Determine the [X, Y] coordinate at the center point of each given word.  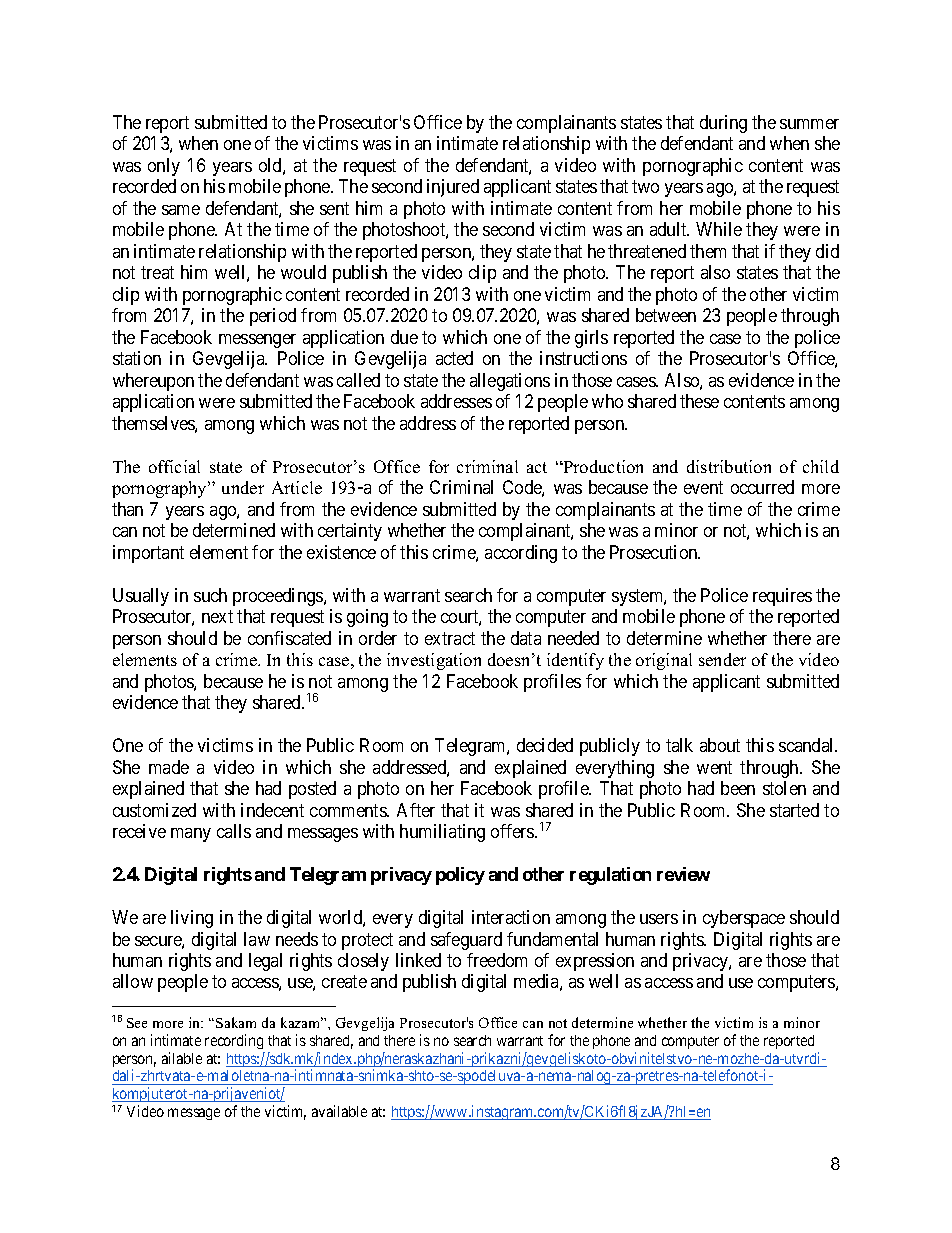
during [723, 124]
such [210, 595]
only [164, 167]
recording [234, 1041]
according [521, 554]
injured [453, 188]
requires [782, 597]
